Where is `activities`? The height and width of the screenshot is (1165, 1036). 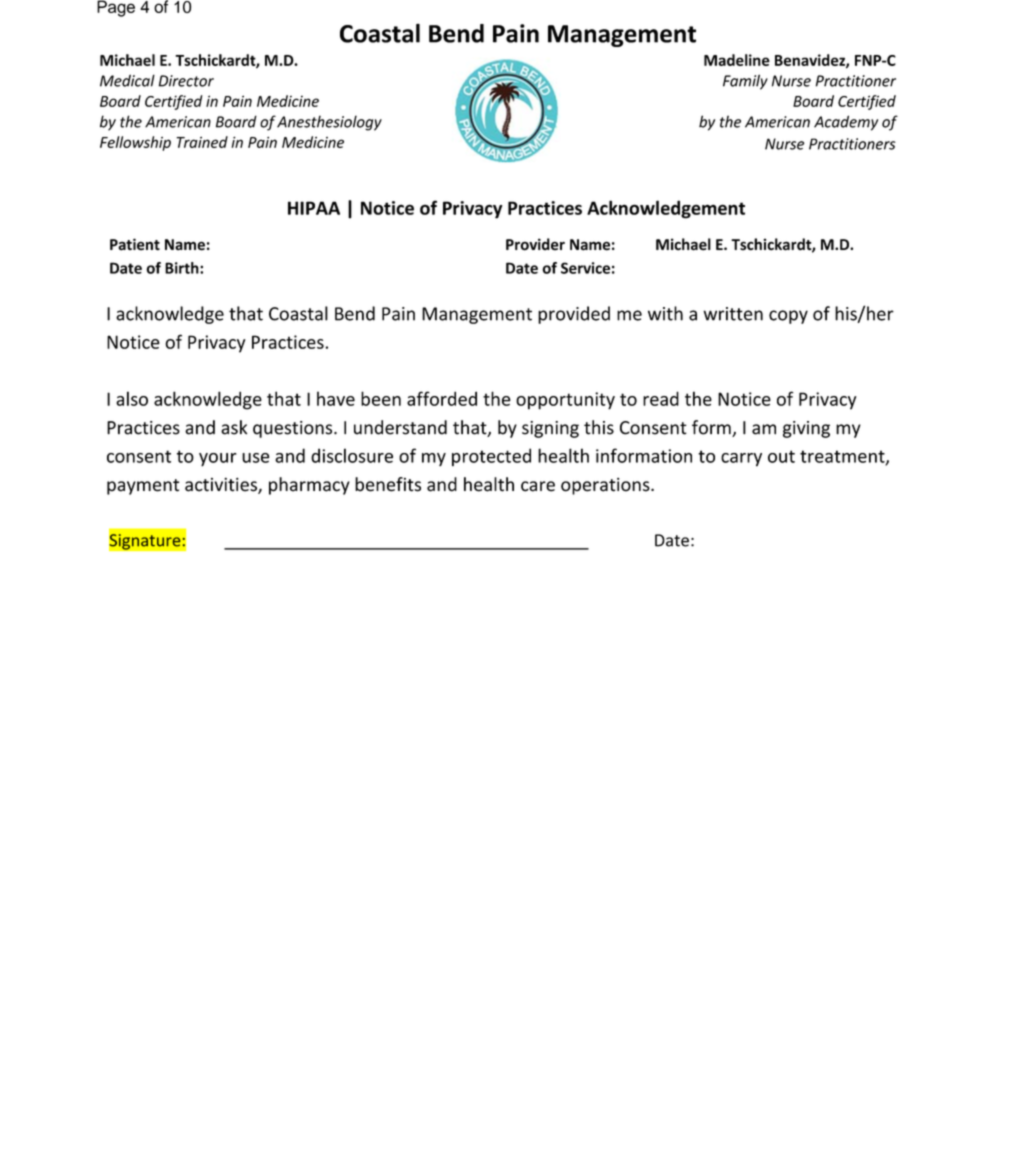
activities is located at coordinates (222, 485).
